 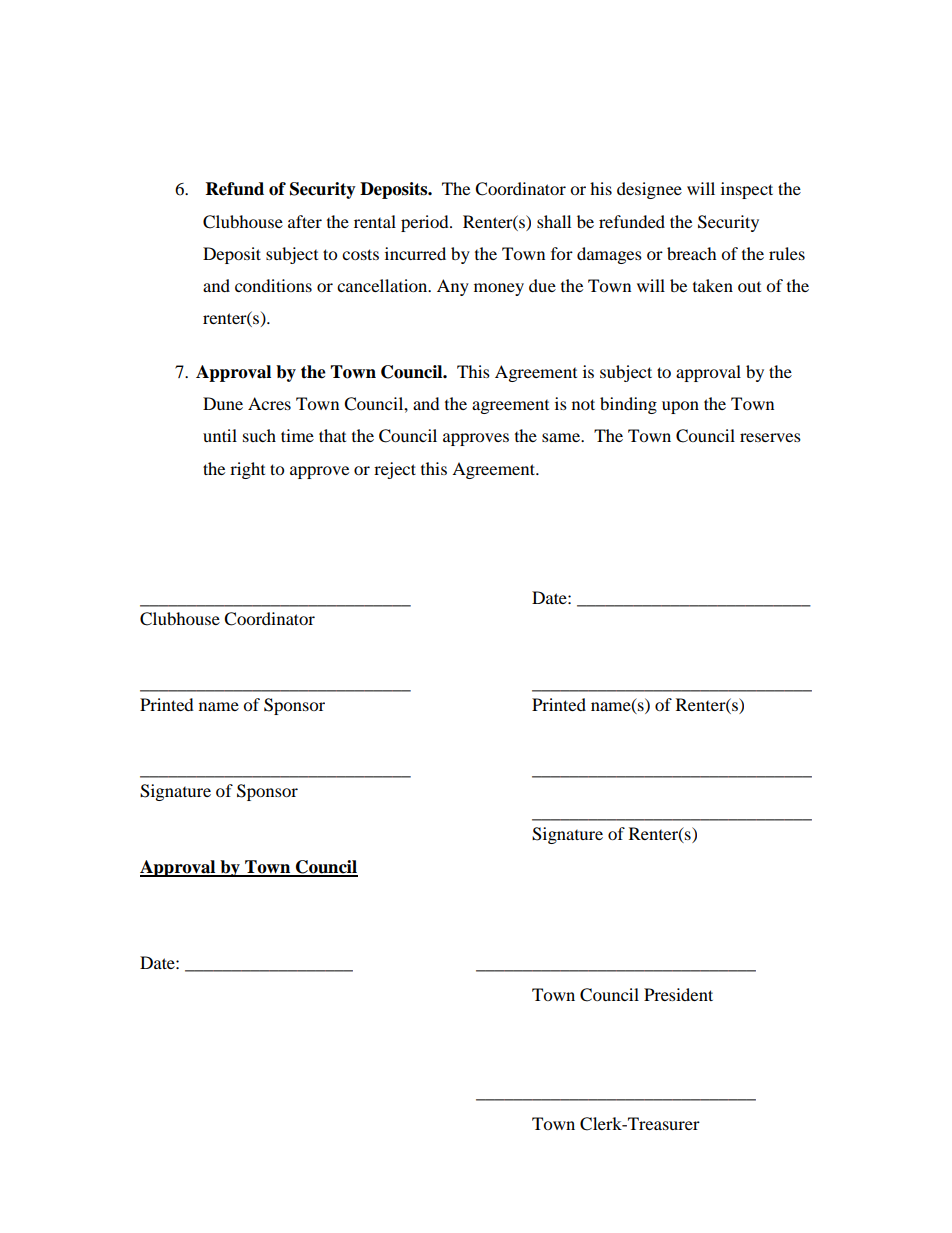 What do you see at coordinates (747, 190) in the document?
I see `inspect` at bounding box center [747, 190].
